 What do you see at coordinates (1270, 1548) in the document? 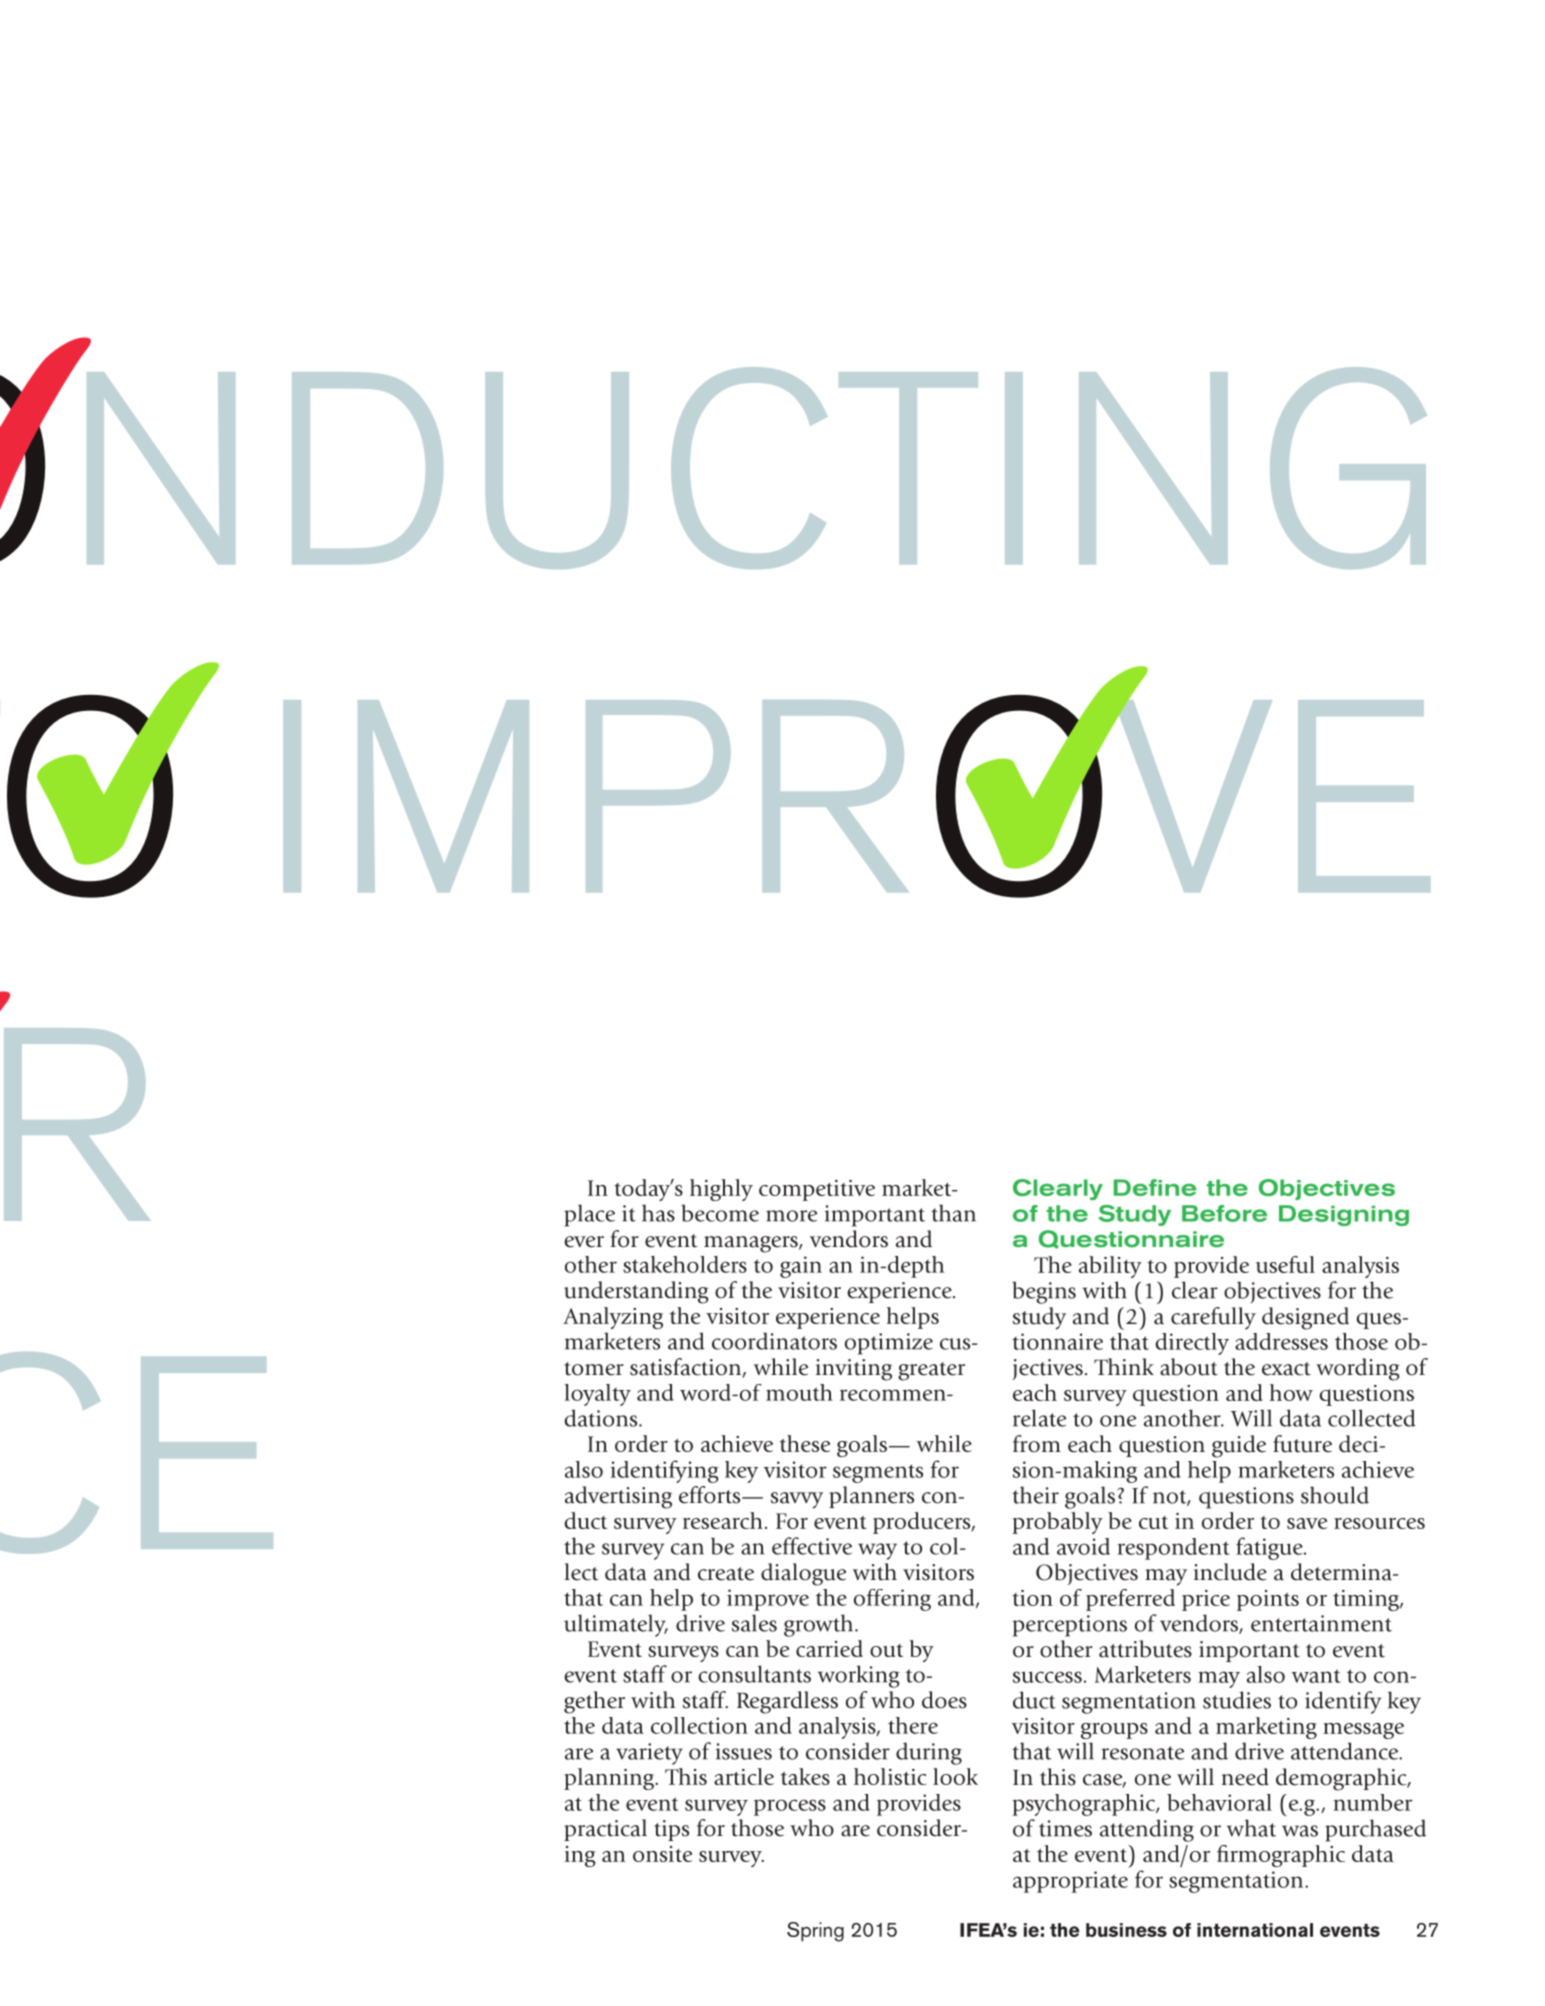
I see `fatigue` at bounding box center [1270, 1548].
